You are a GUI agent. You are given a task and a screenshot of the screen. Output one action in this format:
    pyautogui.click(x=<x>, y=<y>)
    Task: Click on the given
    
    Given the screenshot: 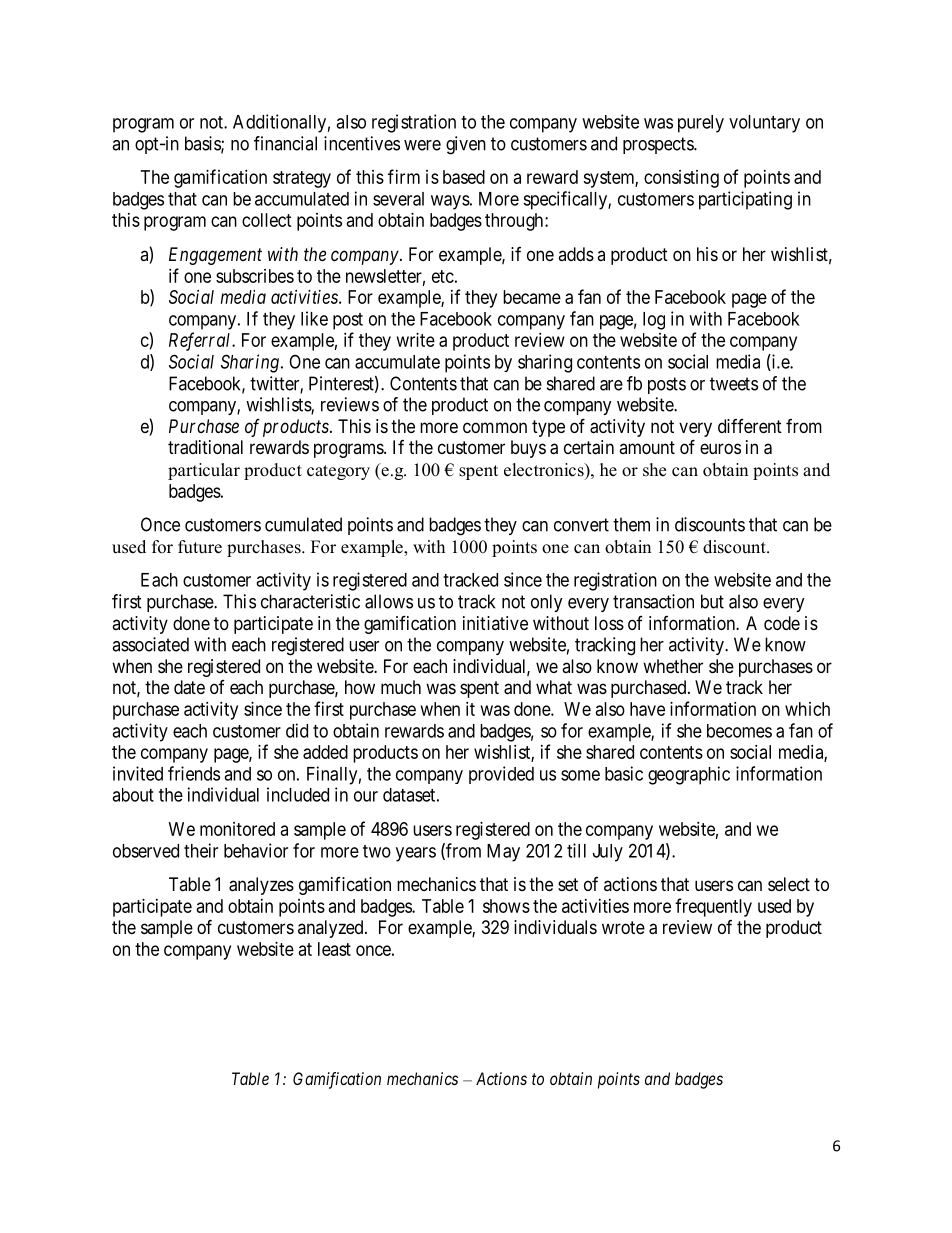 What is the action you would take?
    pyautogui.click(x=466, y=145)
